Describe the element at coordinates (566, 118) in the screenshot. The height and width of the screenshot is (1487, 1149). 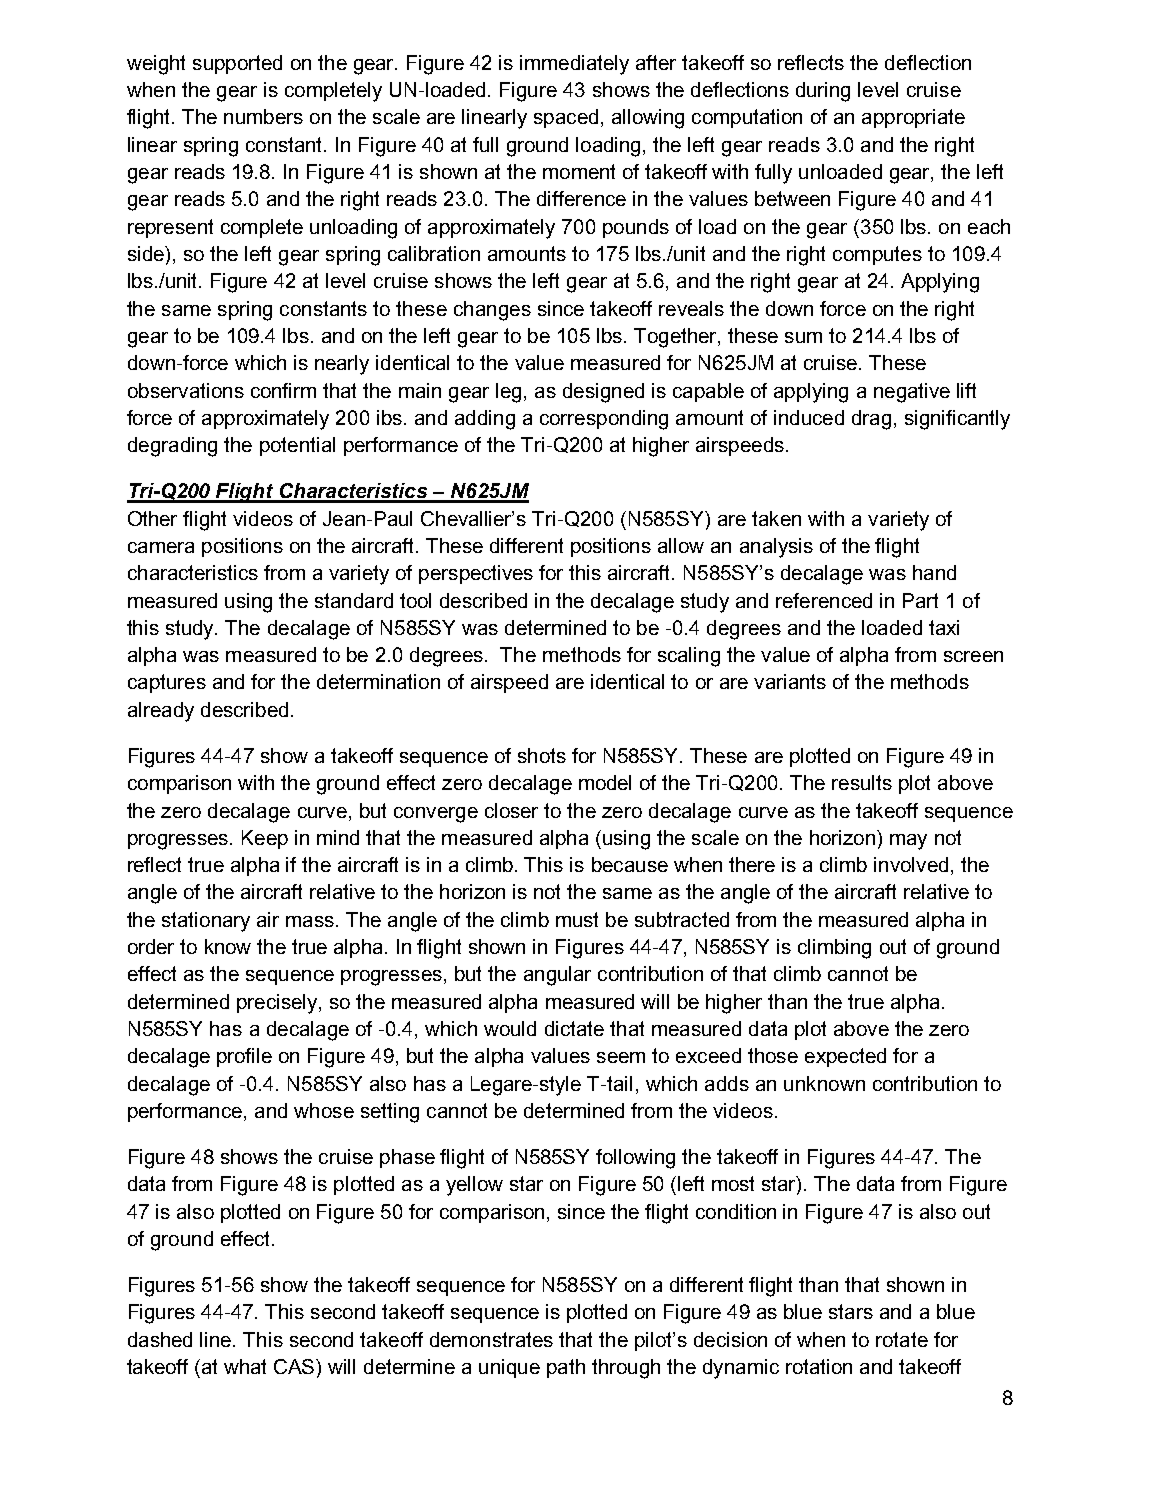
I see `spaced` at that location.
